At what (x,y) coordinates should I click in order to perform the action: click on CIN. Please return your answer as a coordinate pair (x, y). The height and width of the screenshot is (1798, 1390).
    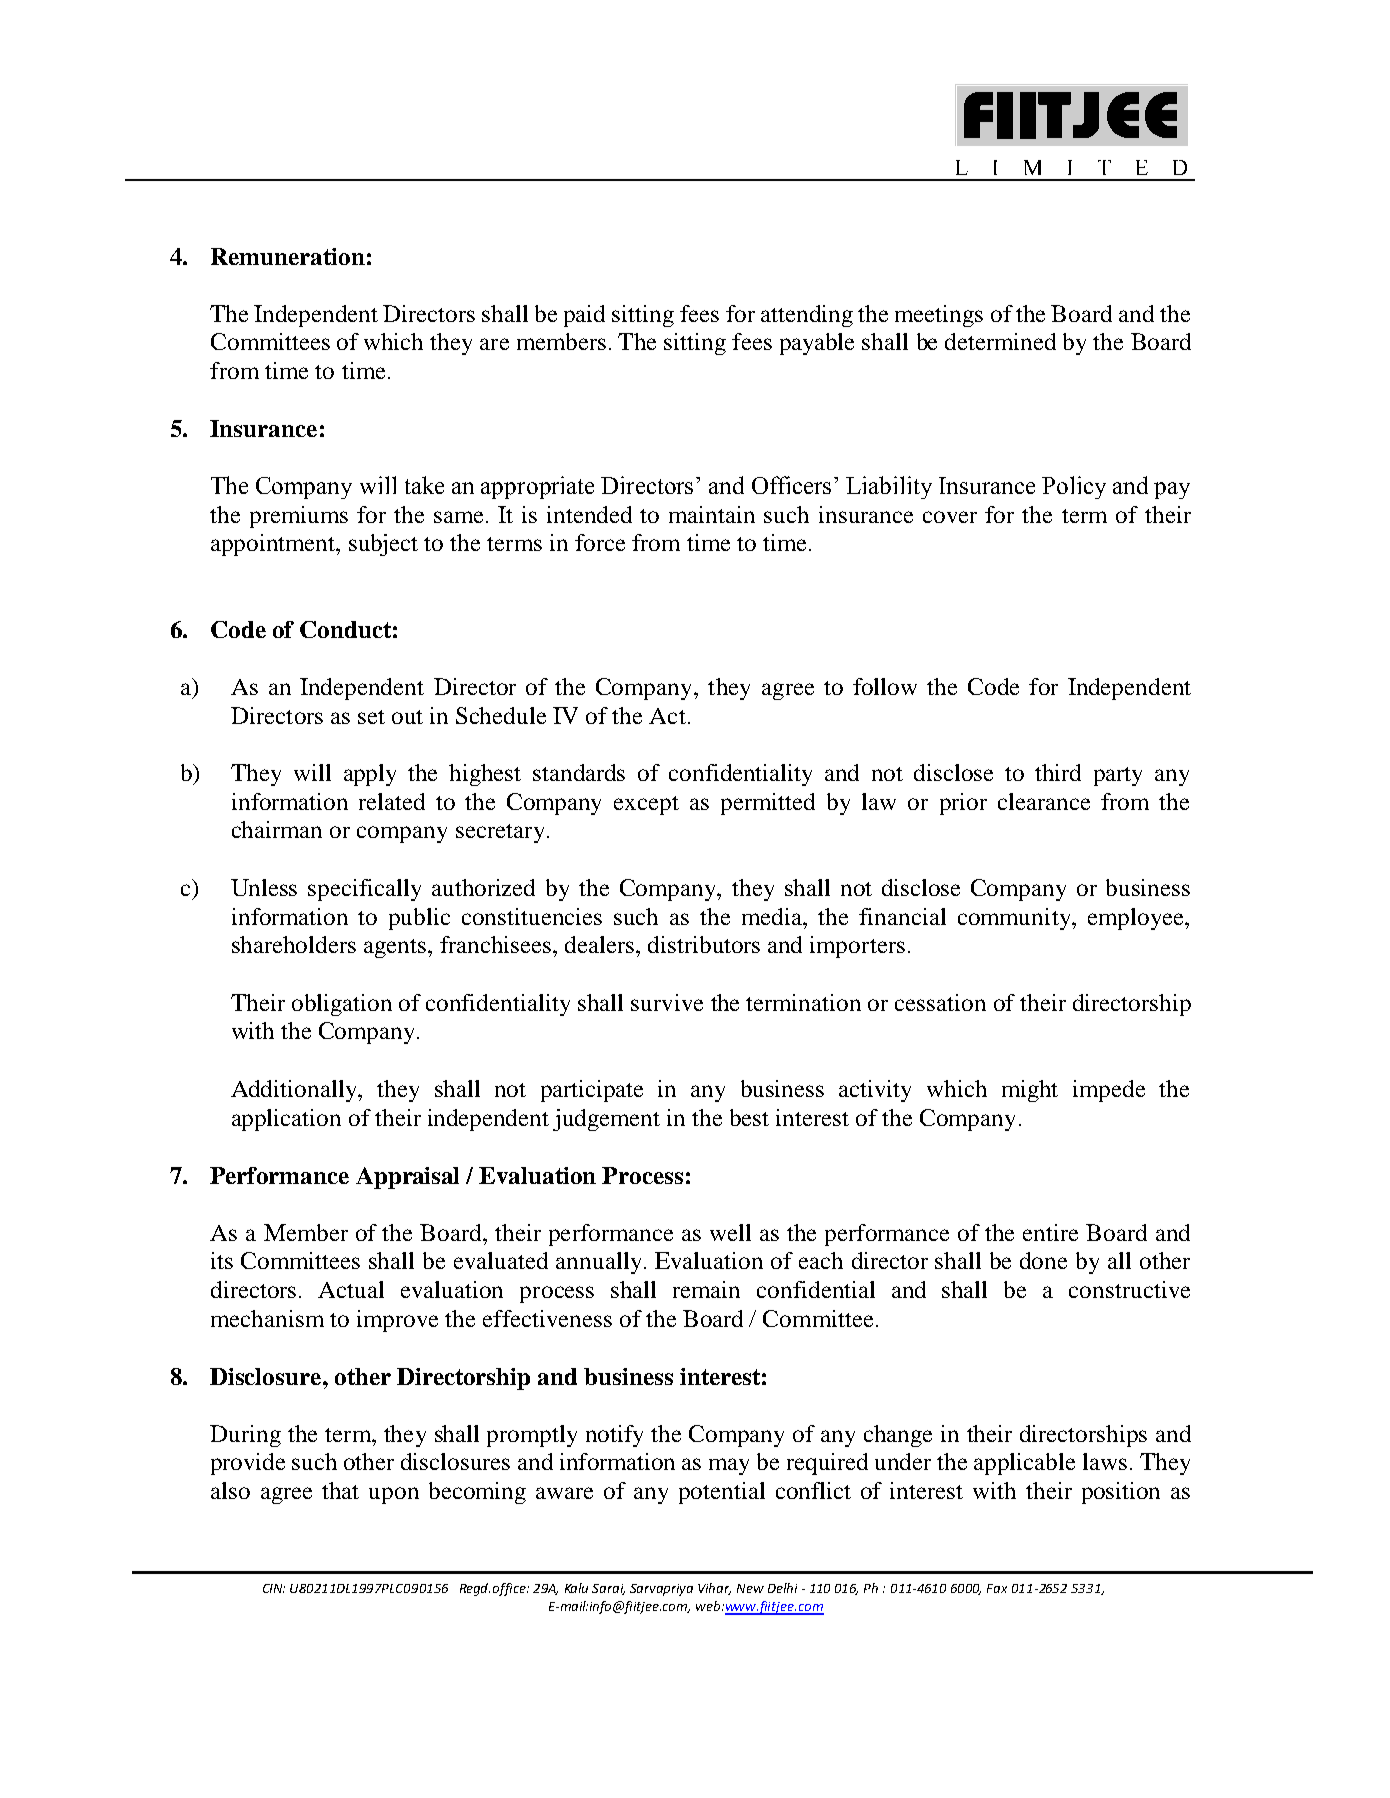
    Looking at the image, I should click on (274, 1588).
